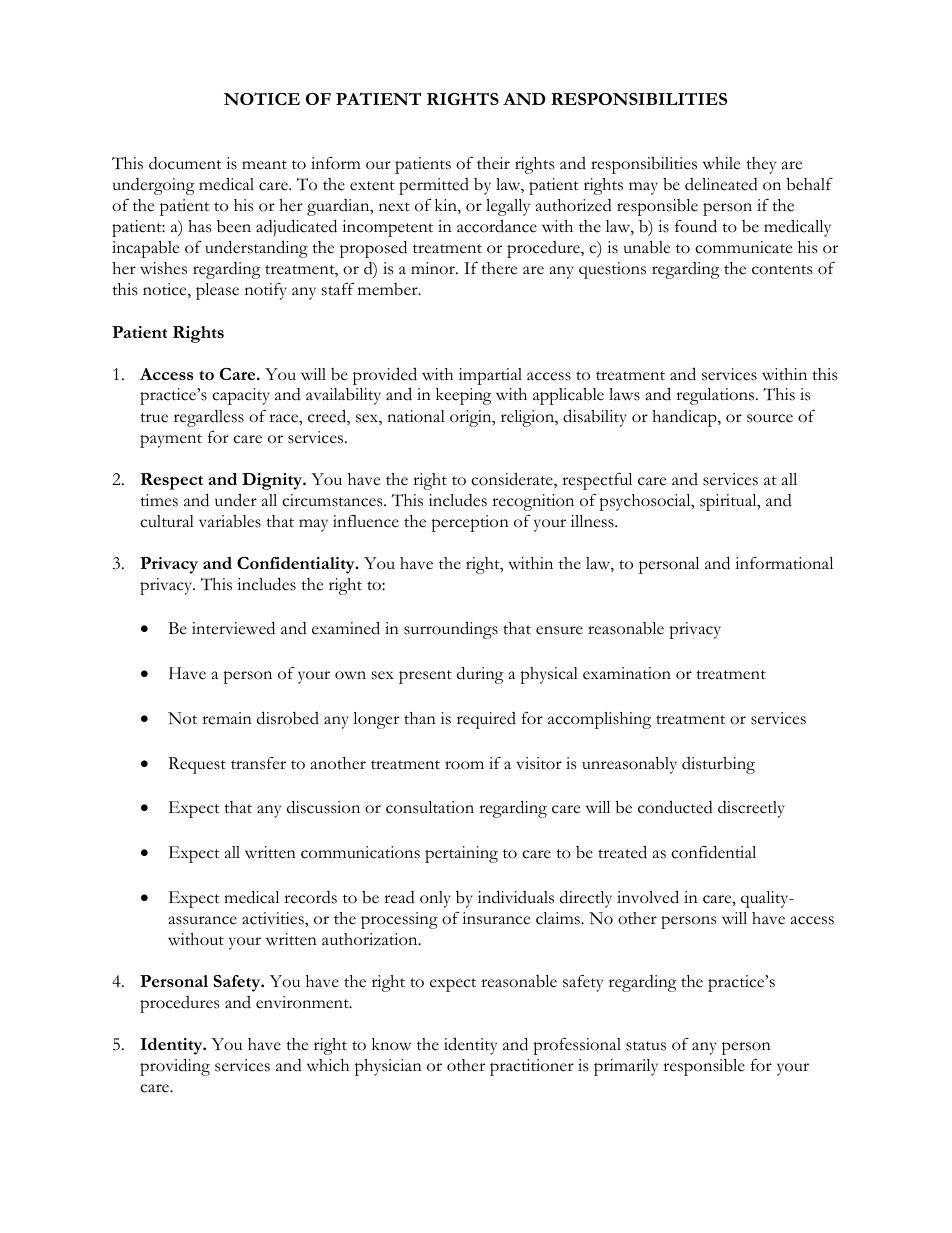  Describe the element at coordinates (264, 165) in the document. I see `meant` at that location.
